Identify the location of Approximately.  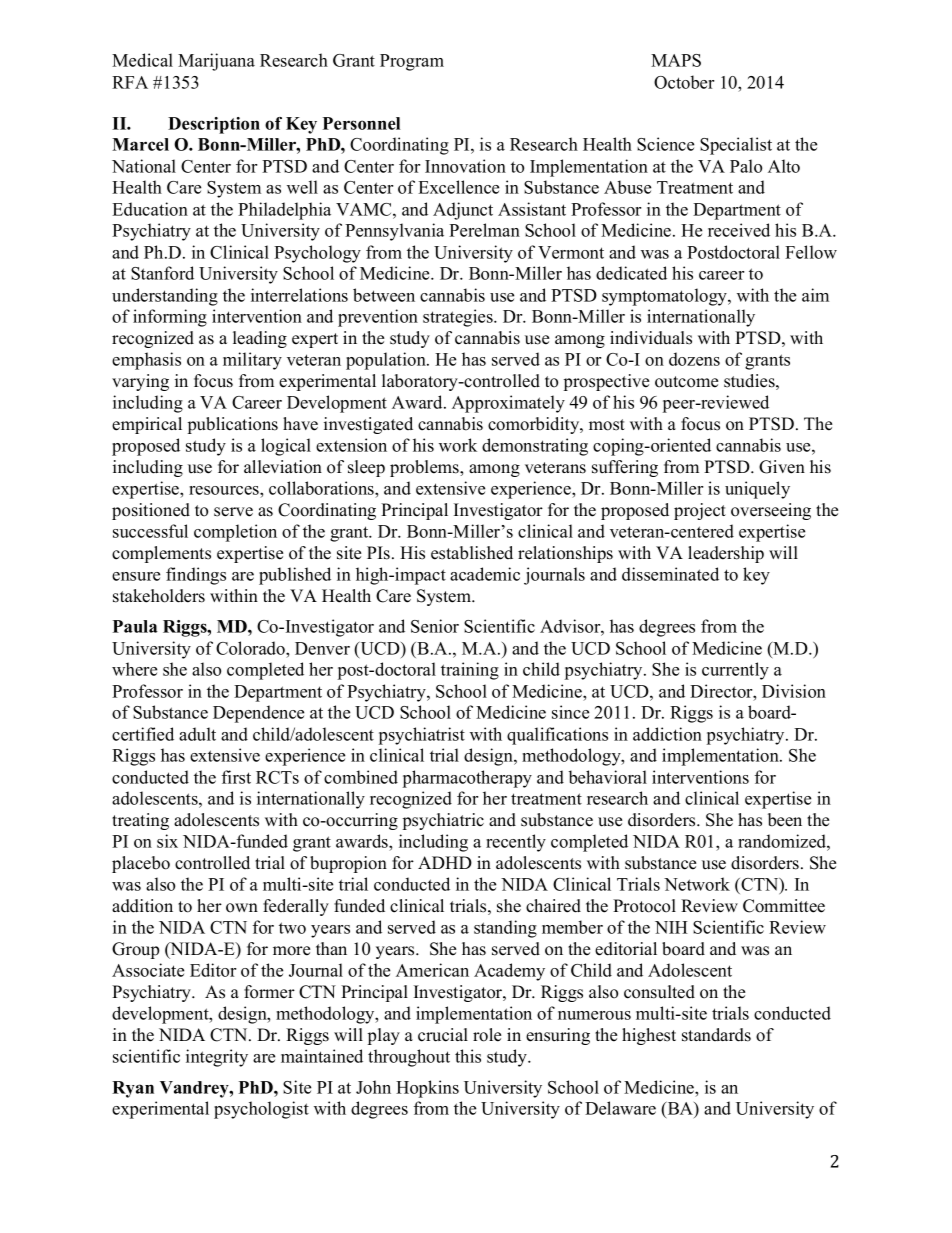
(508, 404).
